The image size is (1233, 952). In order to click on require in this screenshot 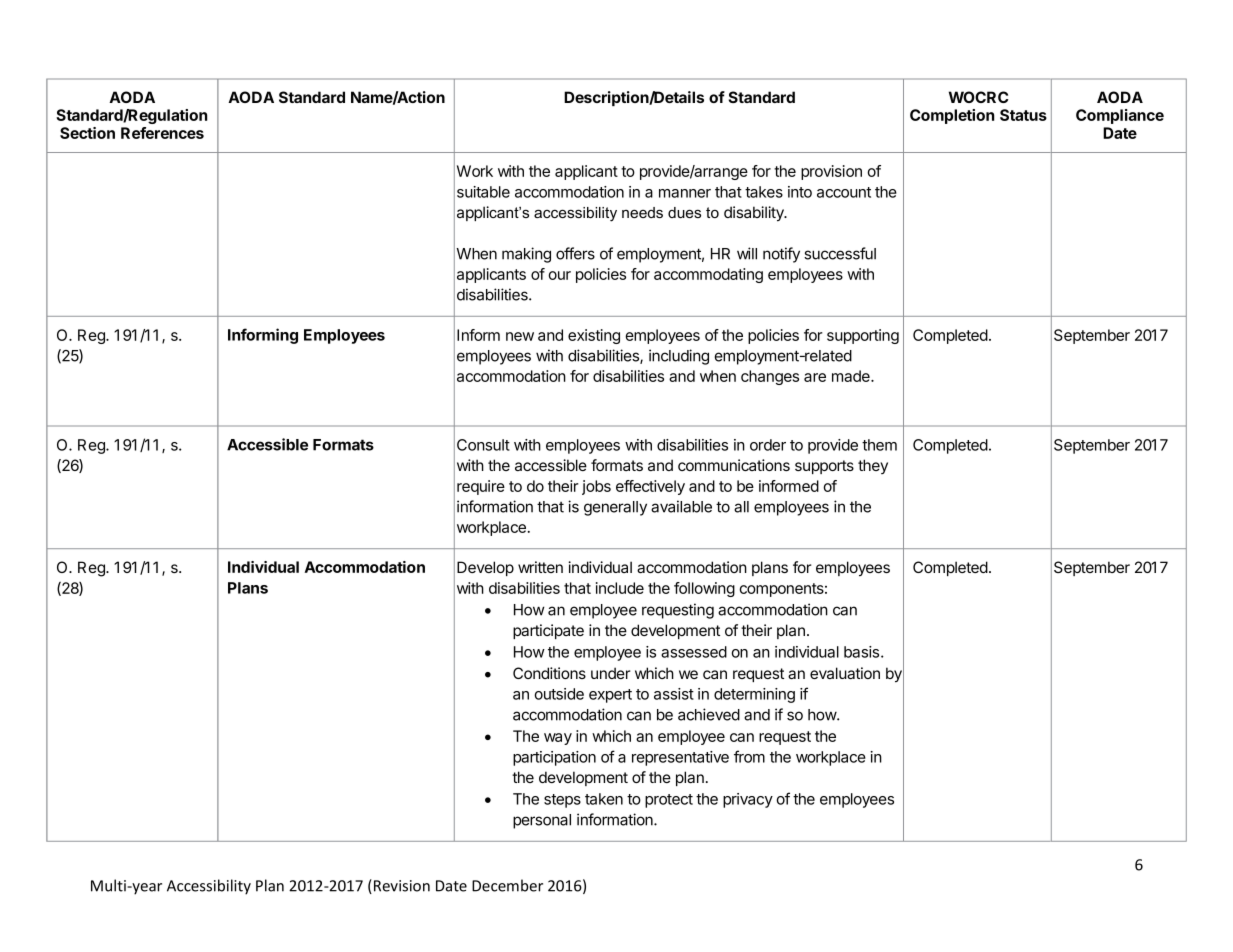, I will do `click(481, 487)`.
